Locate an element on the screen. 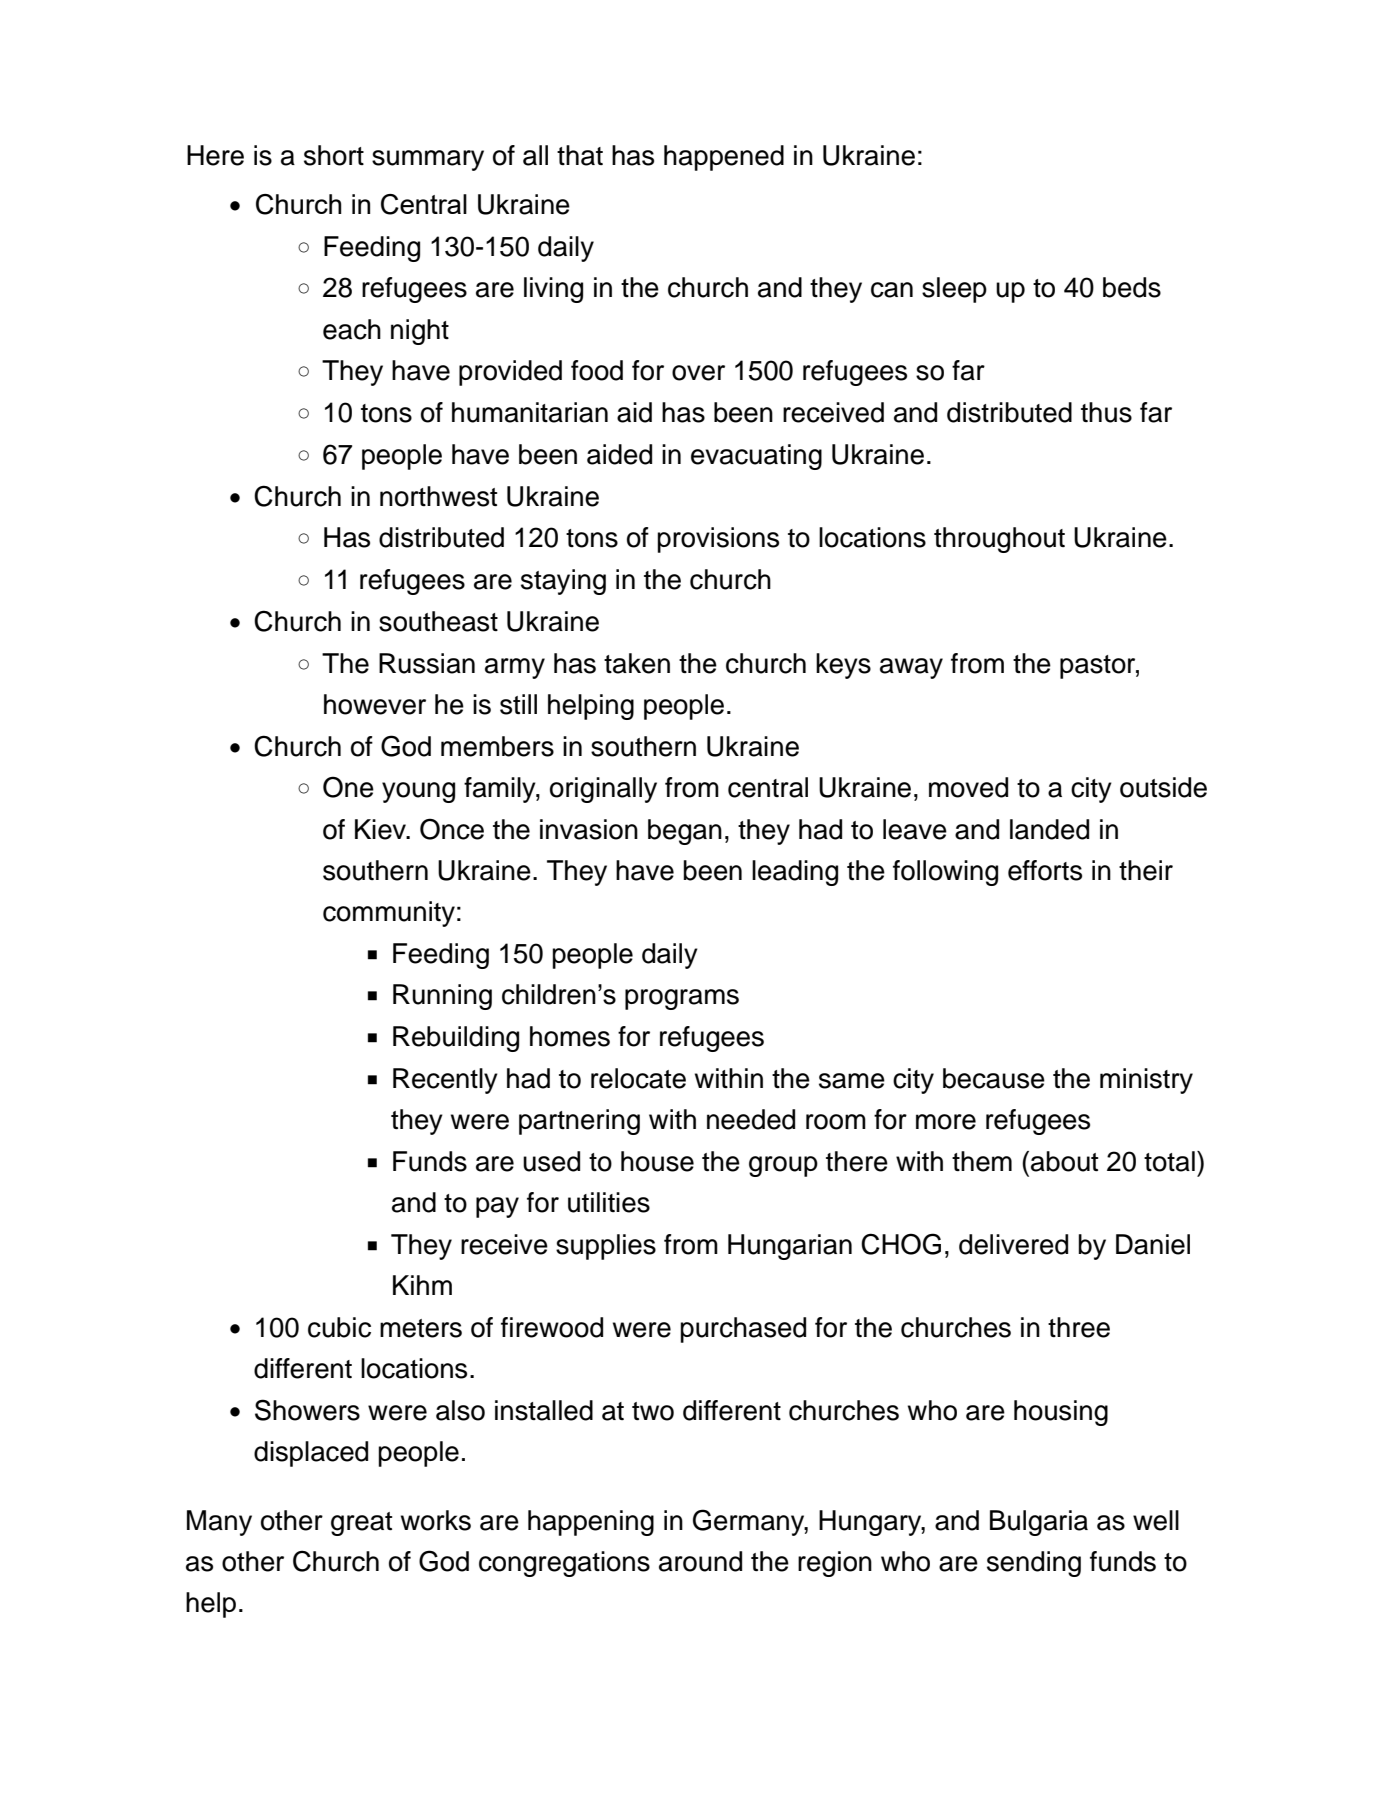 The width and height of the screenshot is (1400, 1812). beds is located at coordinates (1132, 287).
